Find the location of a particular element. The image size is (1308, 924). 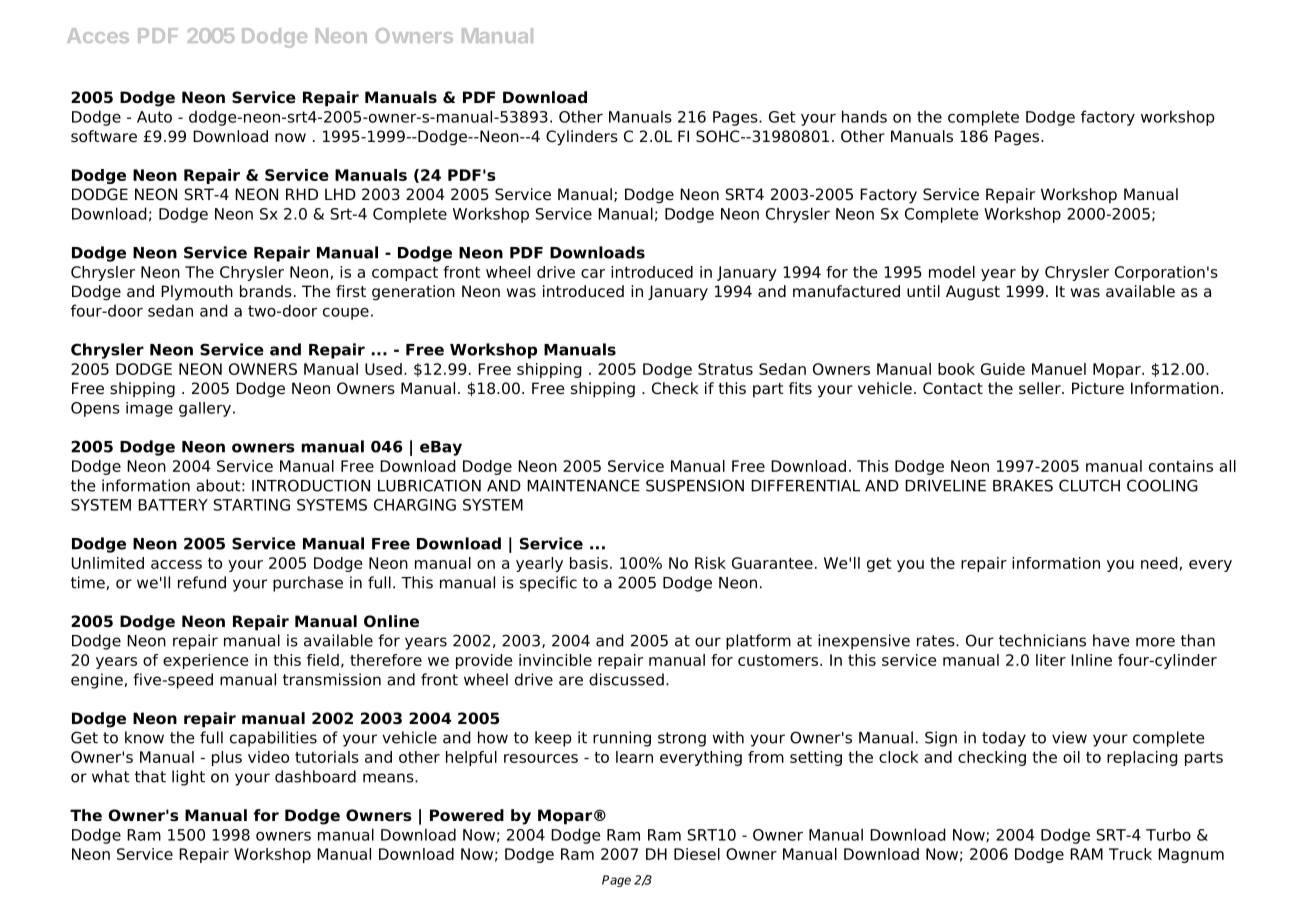

refund is located at coordinates (202, 582).
